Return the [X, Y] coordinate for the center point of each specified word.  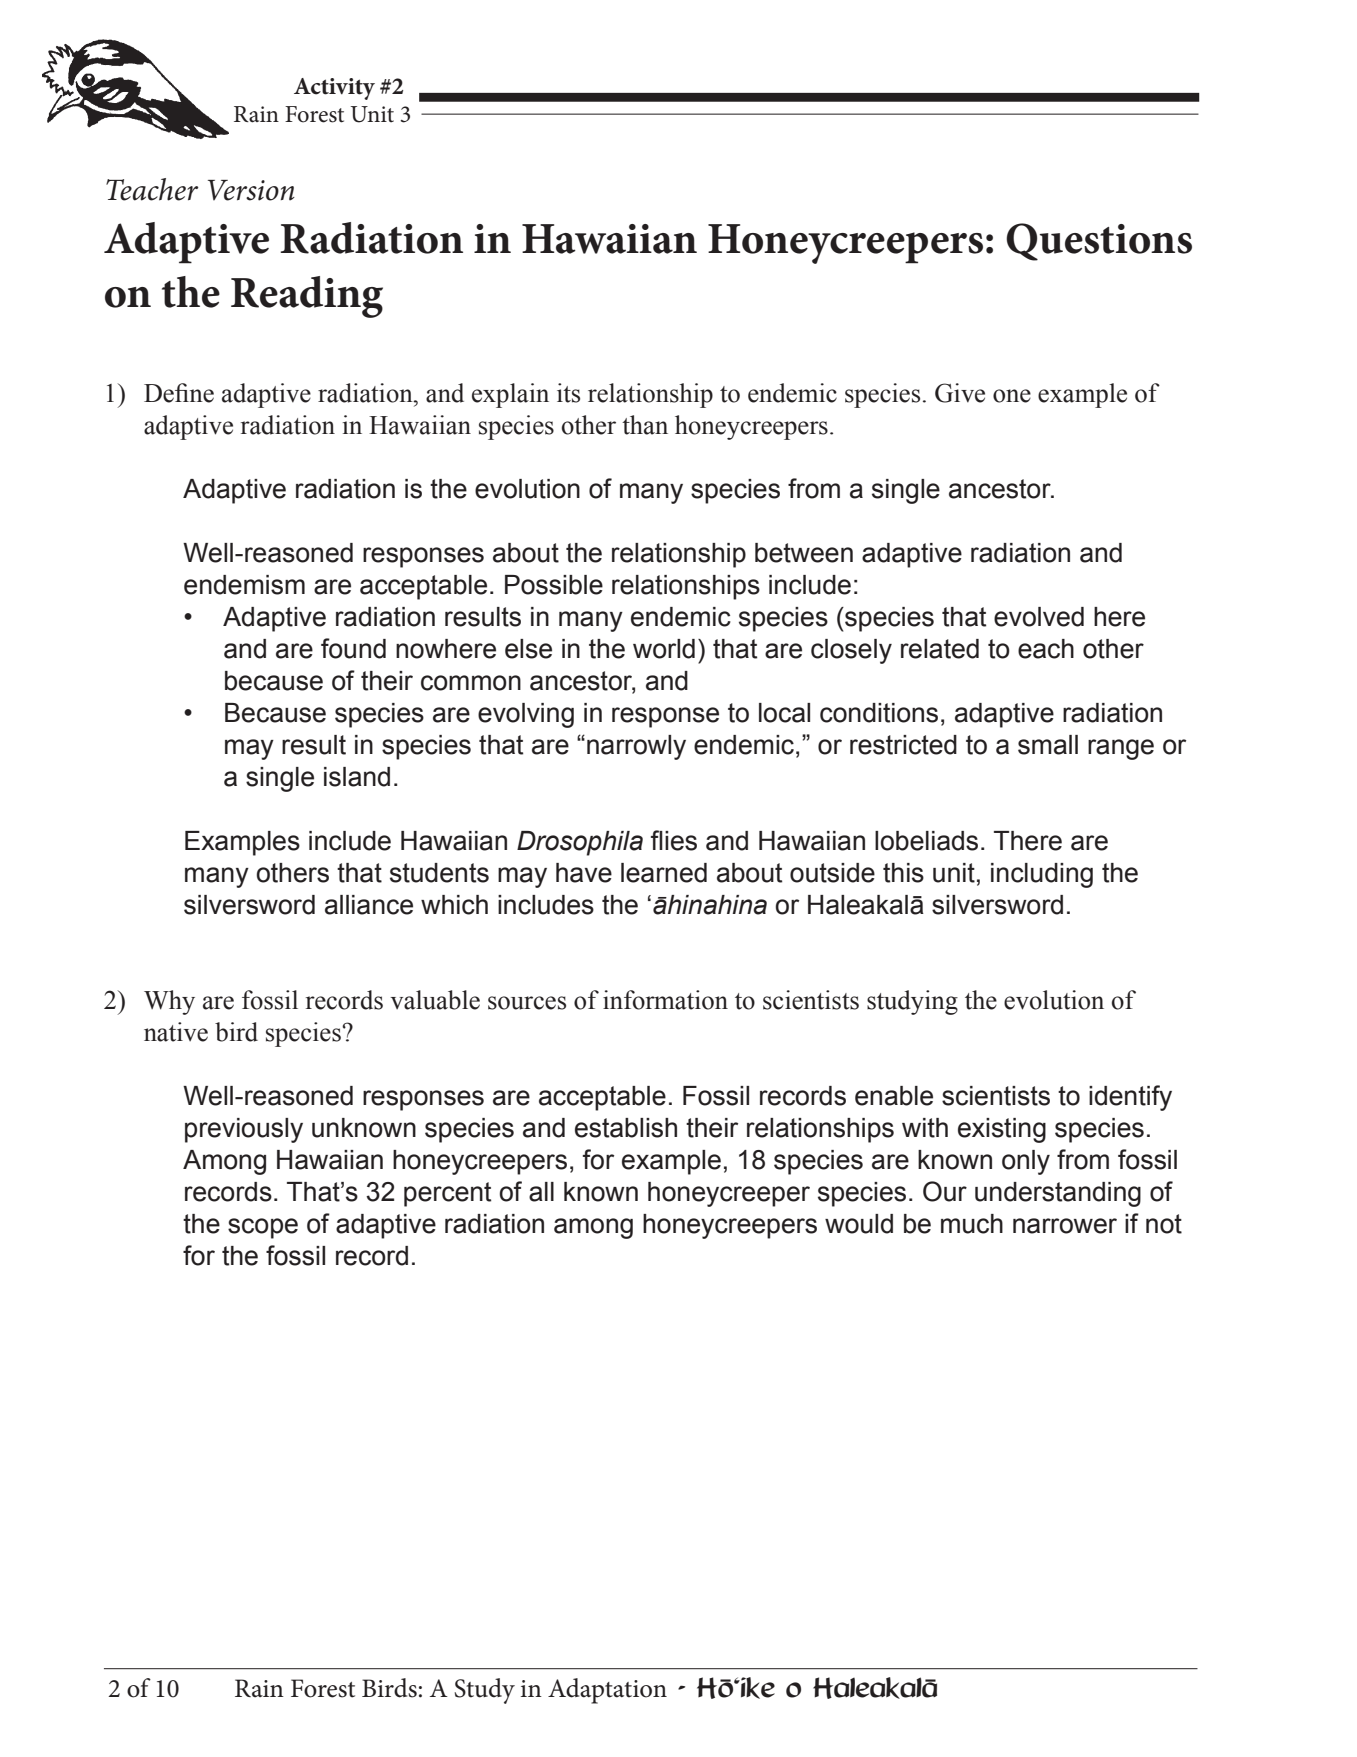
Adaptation [607, 1691]
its [568, 393]
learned [664, 873]
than [645, 425]
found [353, 648]
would [859, 1224]
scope [263, 1228]
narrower [1065, 1226]
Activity [334, 89]
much [972, 1224]
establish [626, 1128]
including [1042, 875]
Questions [1099, 242]
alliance [369, 905]
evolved [1039, 617]
